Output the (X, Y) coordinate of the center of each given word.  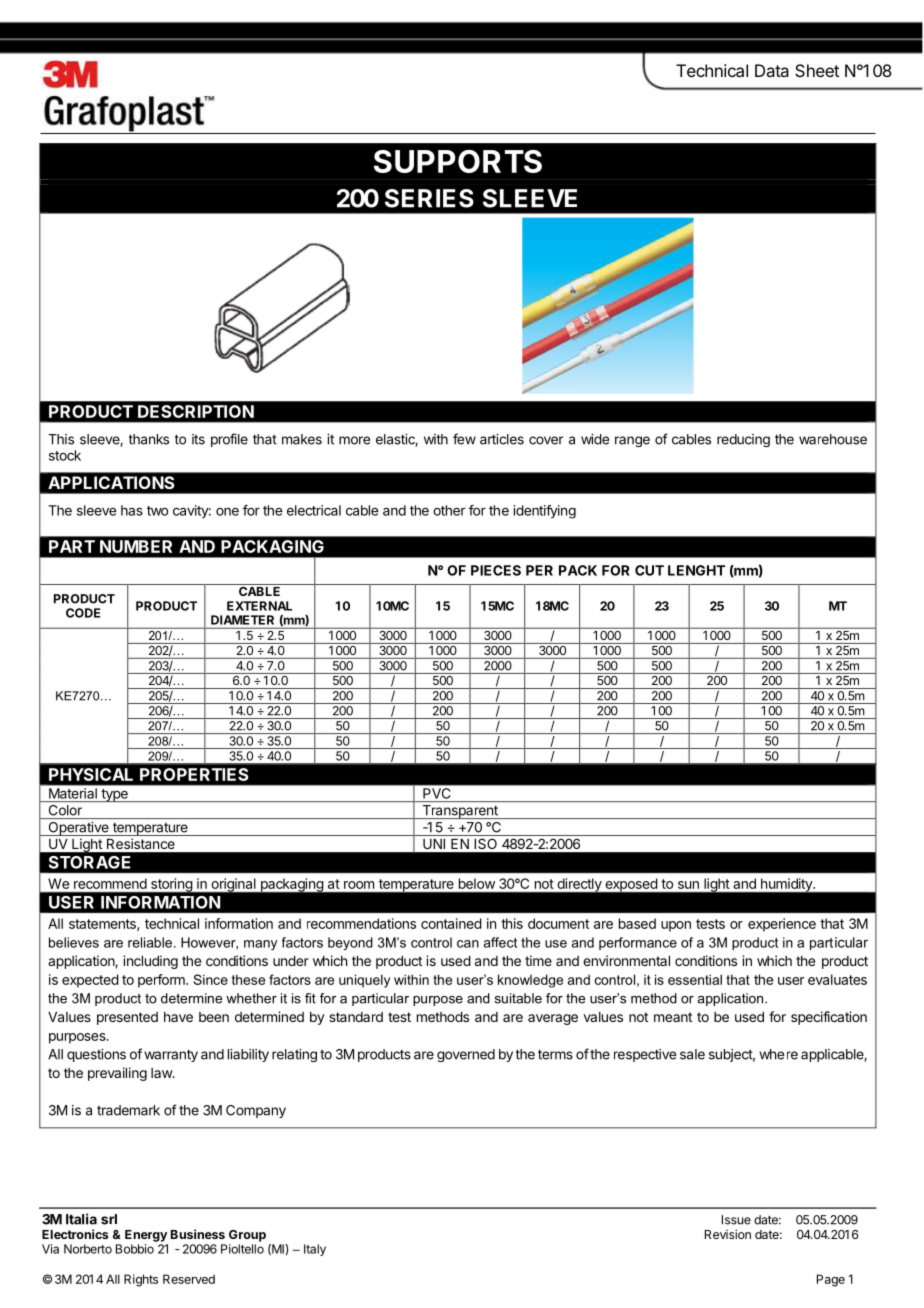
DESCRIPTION (196, 411)
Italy (315, 1250)
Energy (146, 1236)
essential (695, 979)
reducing (743, 440)
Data (772, 70)
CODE (83, 613)
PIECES (496, 570)
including (150, 962)
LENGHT (696, 570)
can (468, 944)
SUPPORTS (458, 161)
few (464, 439)
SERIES (429, 198)
